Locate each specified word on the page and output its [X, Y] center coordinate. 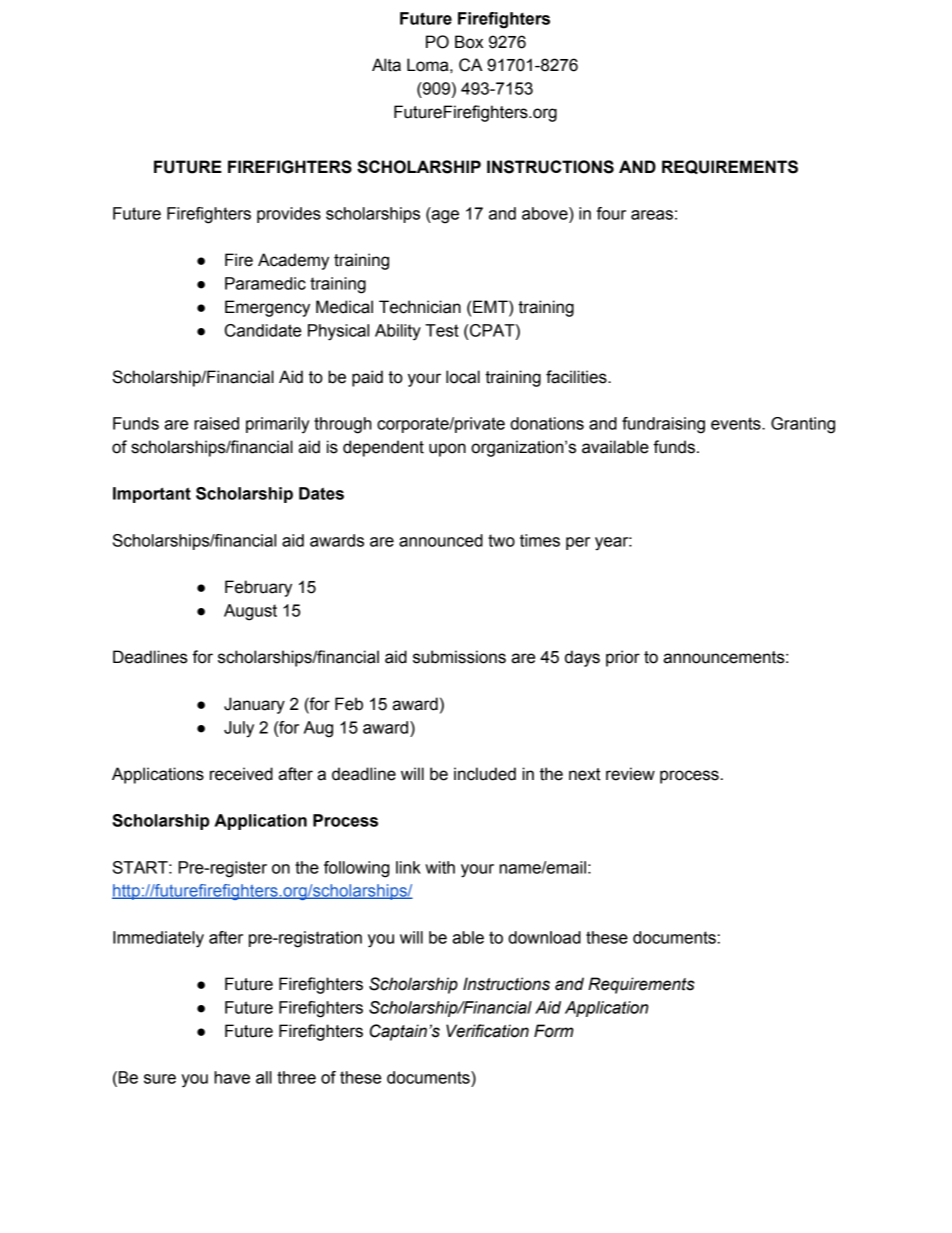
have [232, 1077]
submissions [459, 657]
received [241, 774]
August [250, 612]
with [440, 867]
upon [447, 450]
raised [216, 423]
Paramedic [265, 283]
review [630, 774]
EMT [491, 306]
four [611, 213]
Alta [386, 65]
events [737, 423]
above [546, 213]
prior [623, 658]
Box [469, 42]
